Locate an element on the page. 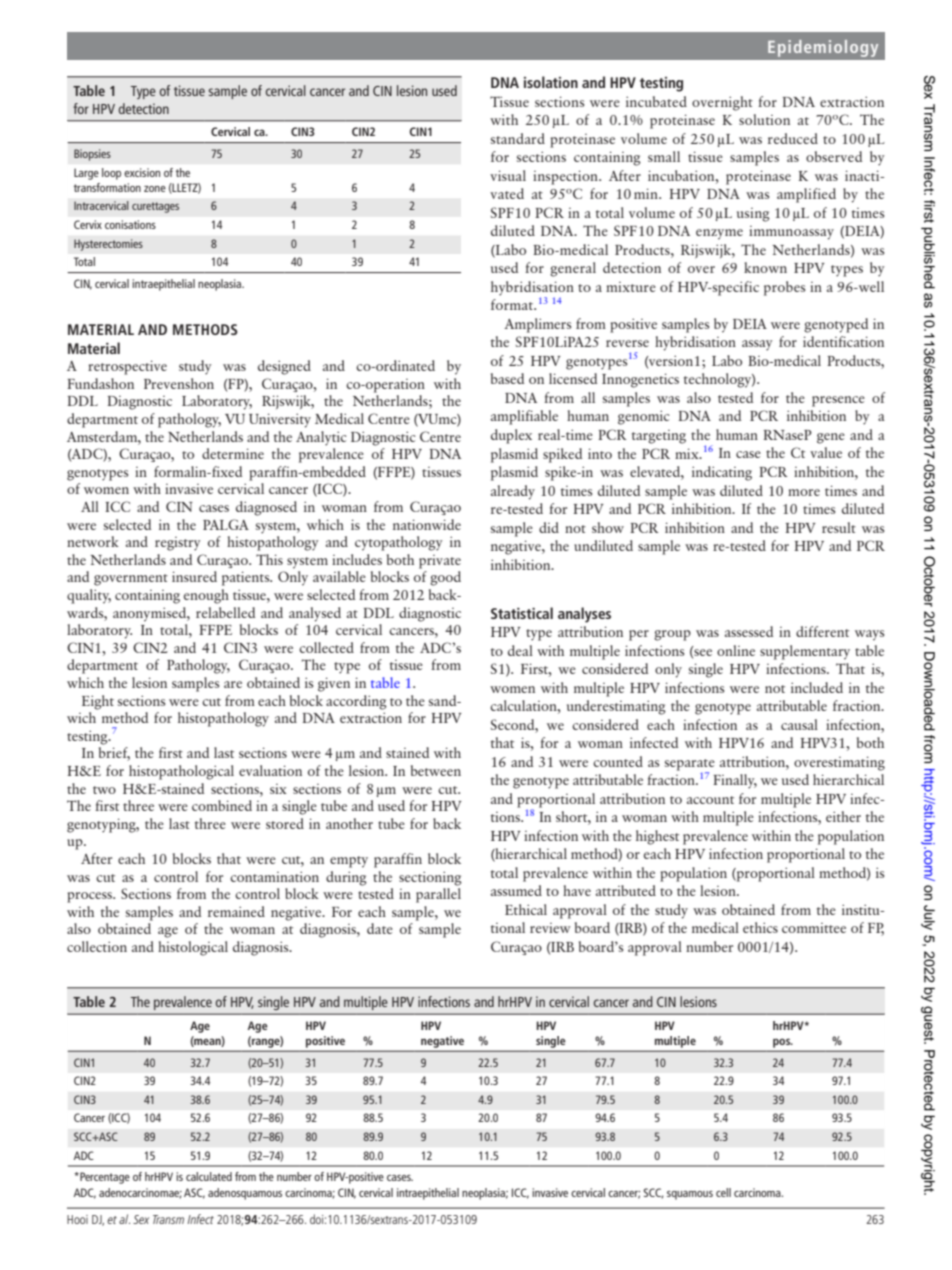  histopathological is located at coordinates (181, 772).
